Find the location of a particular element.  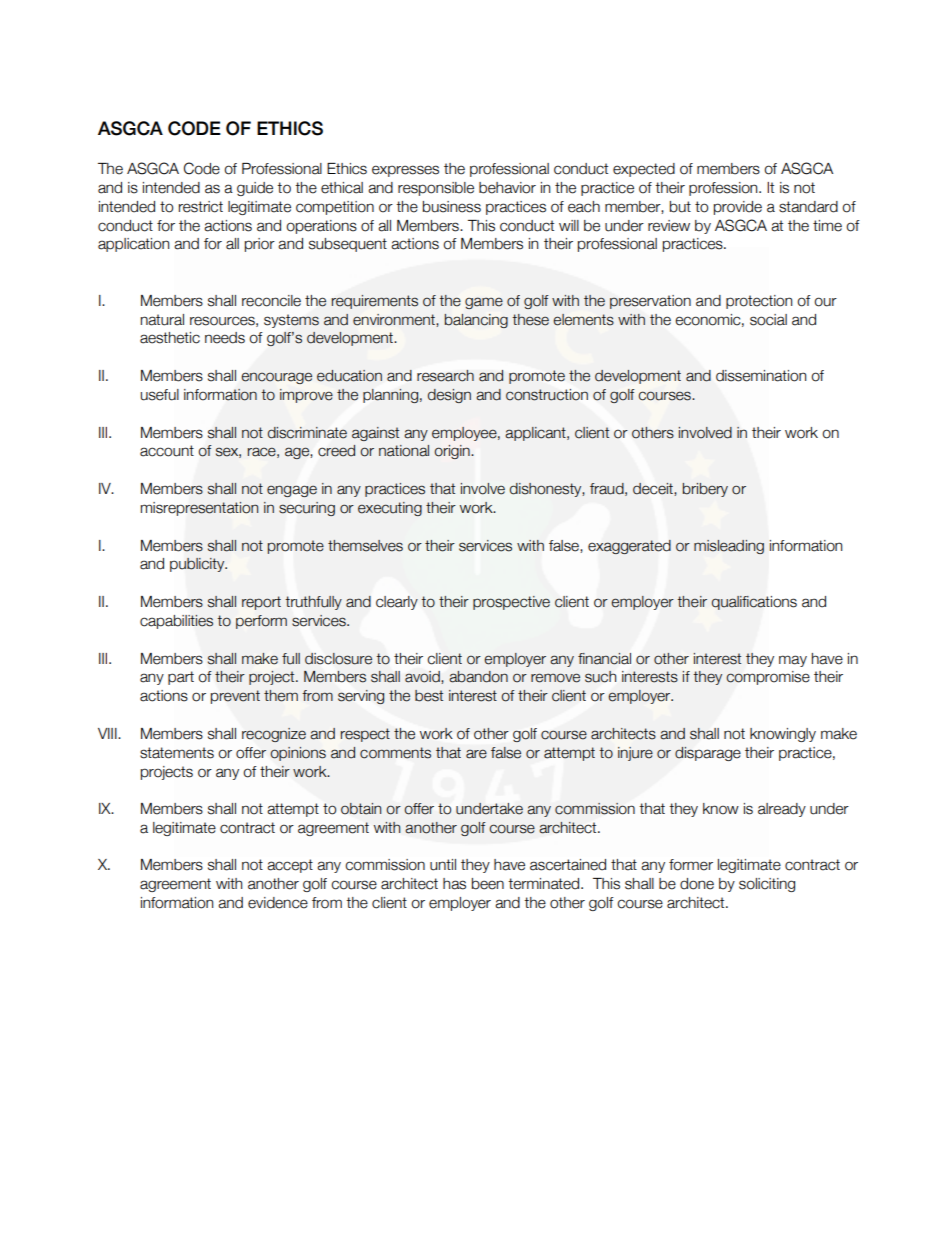

evidence is located at coordinates (278, 903).
